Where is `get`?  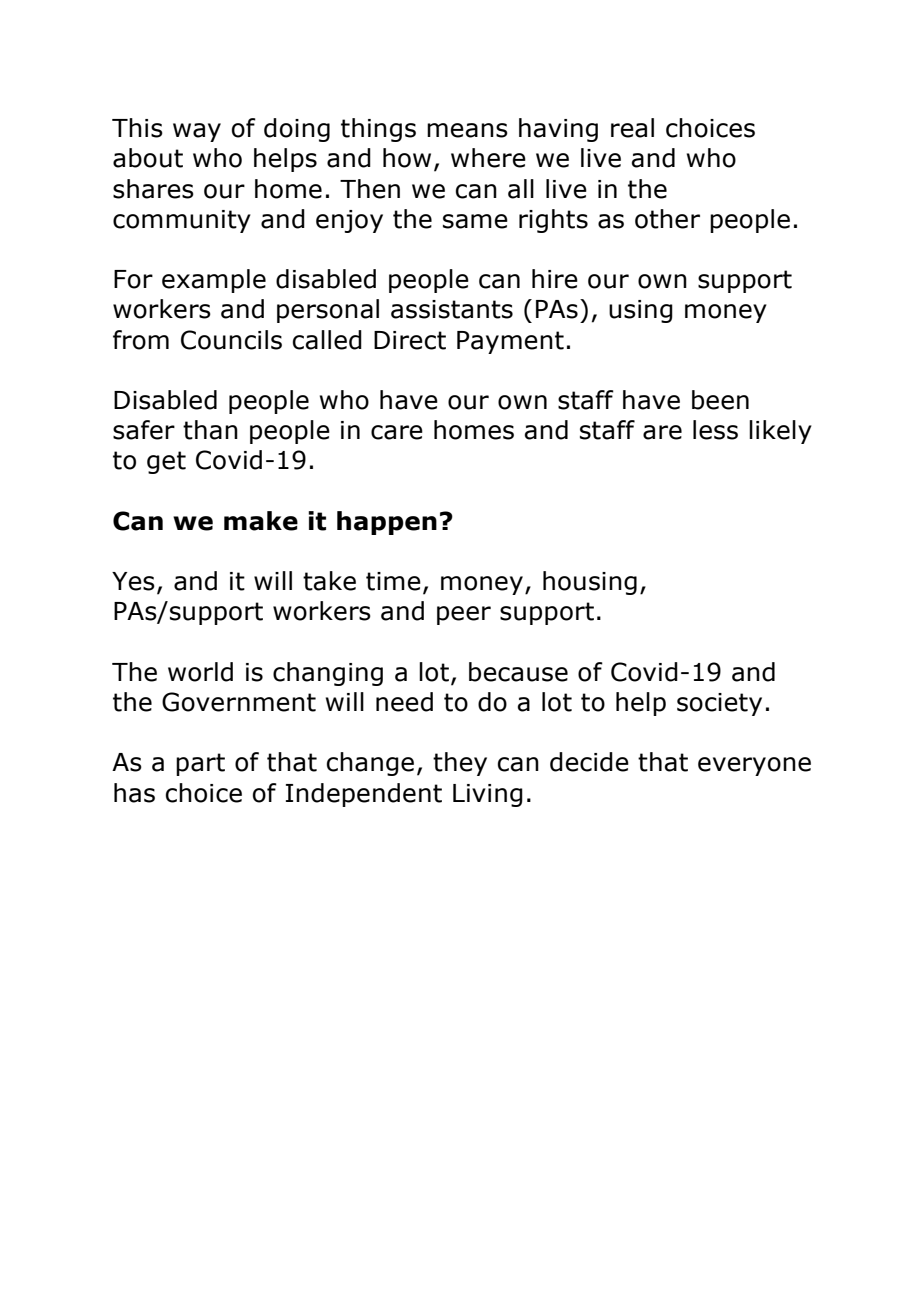
get is located at coordinates (166, 462).
